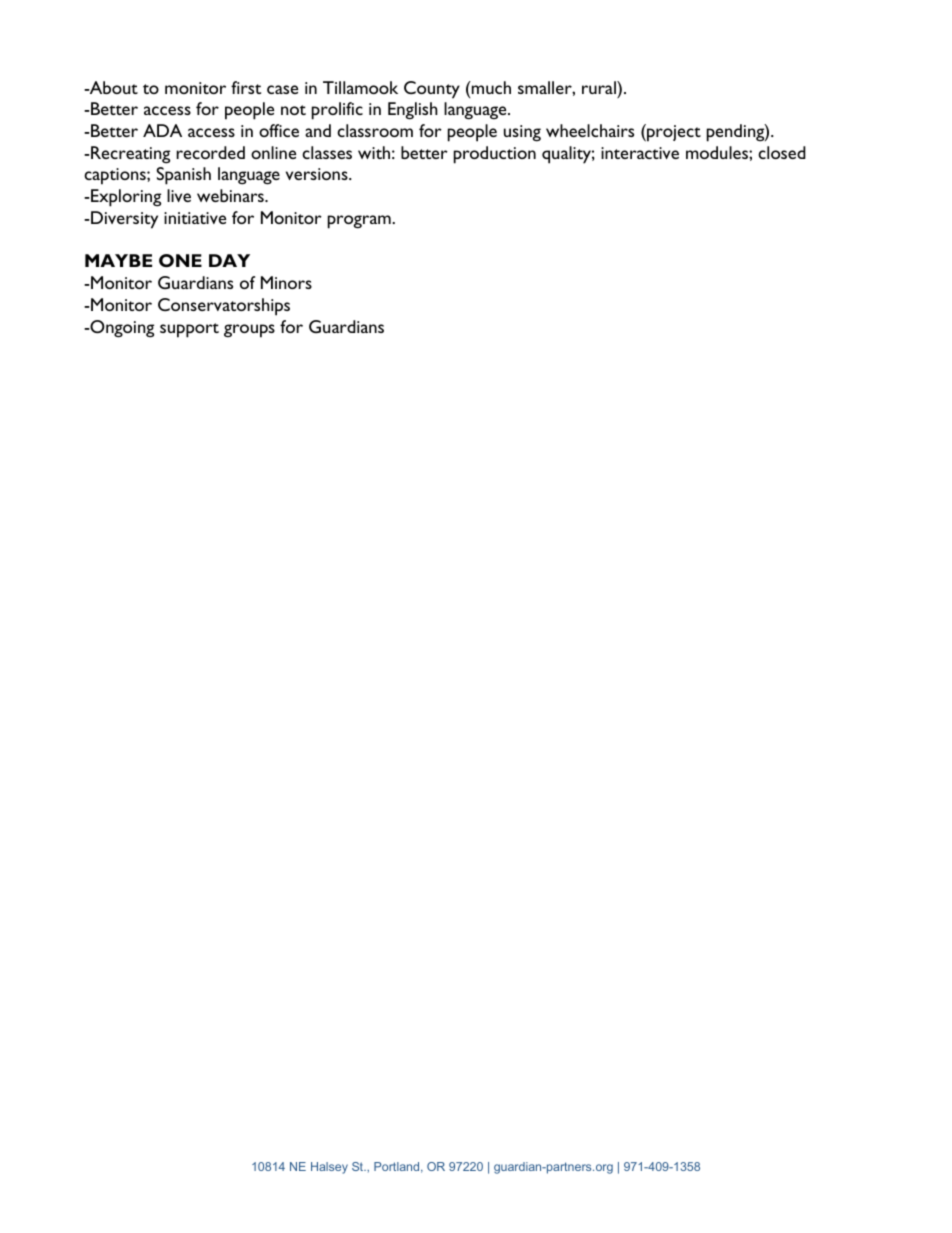 Image resolution: width=952 pixels, height=1233 pixels. Describe the element at coordinates (249, 331) in the image. I see `groups` at that location.
